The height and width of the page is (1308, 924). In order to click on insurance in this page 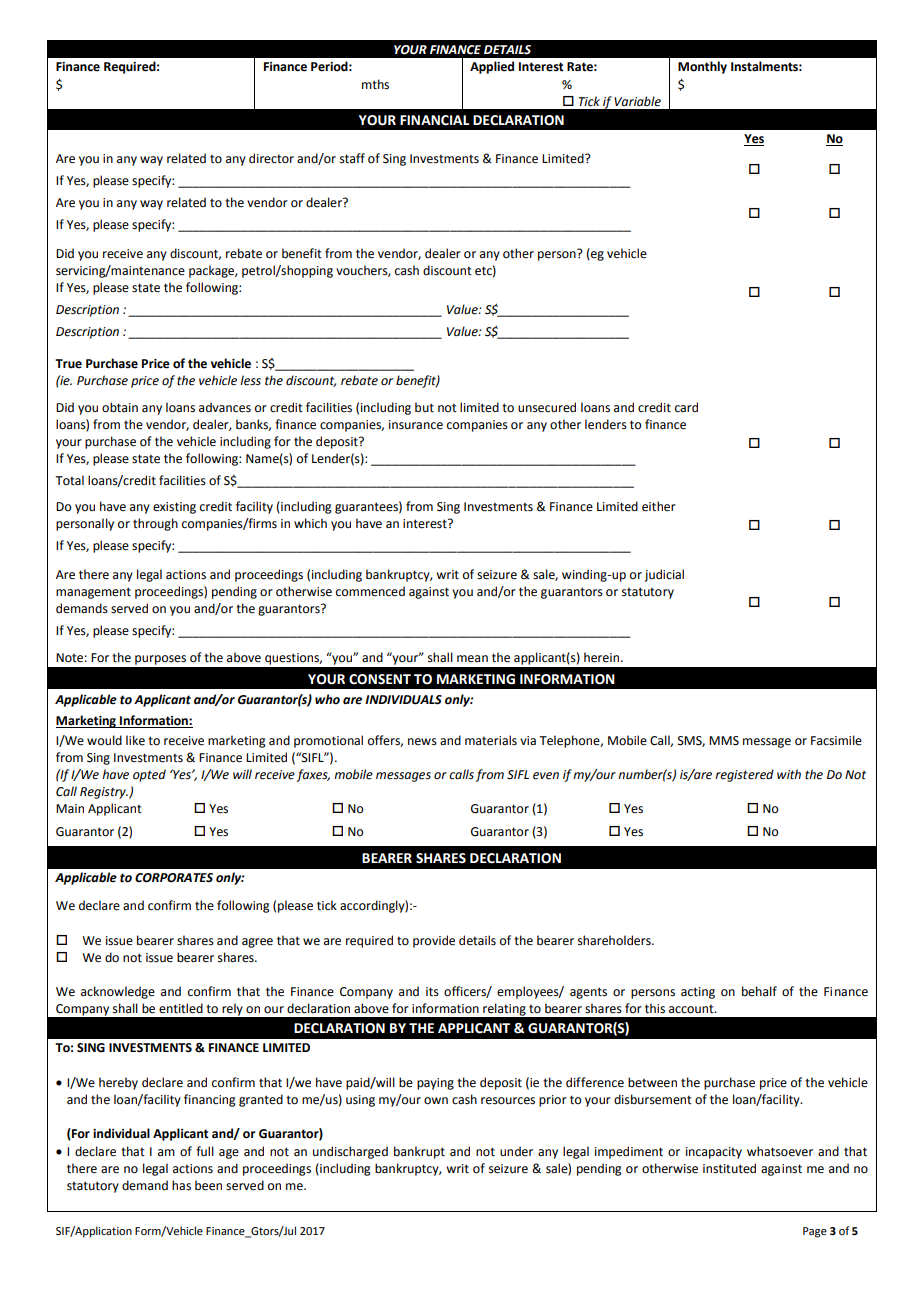, I will do `click(416, 425)`.
